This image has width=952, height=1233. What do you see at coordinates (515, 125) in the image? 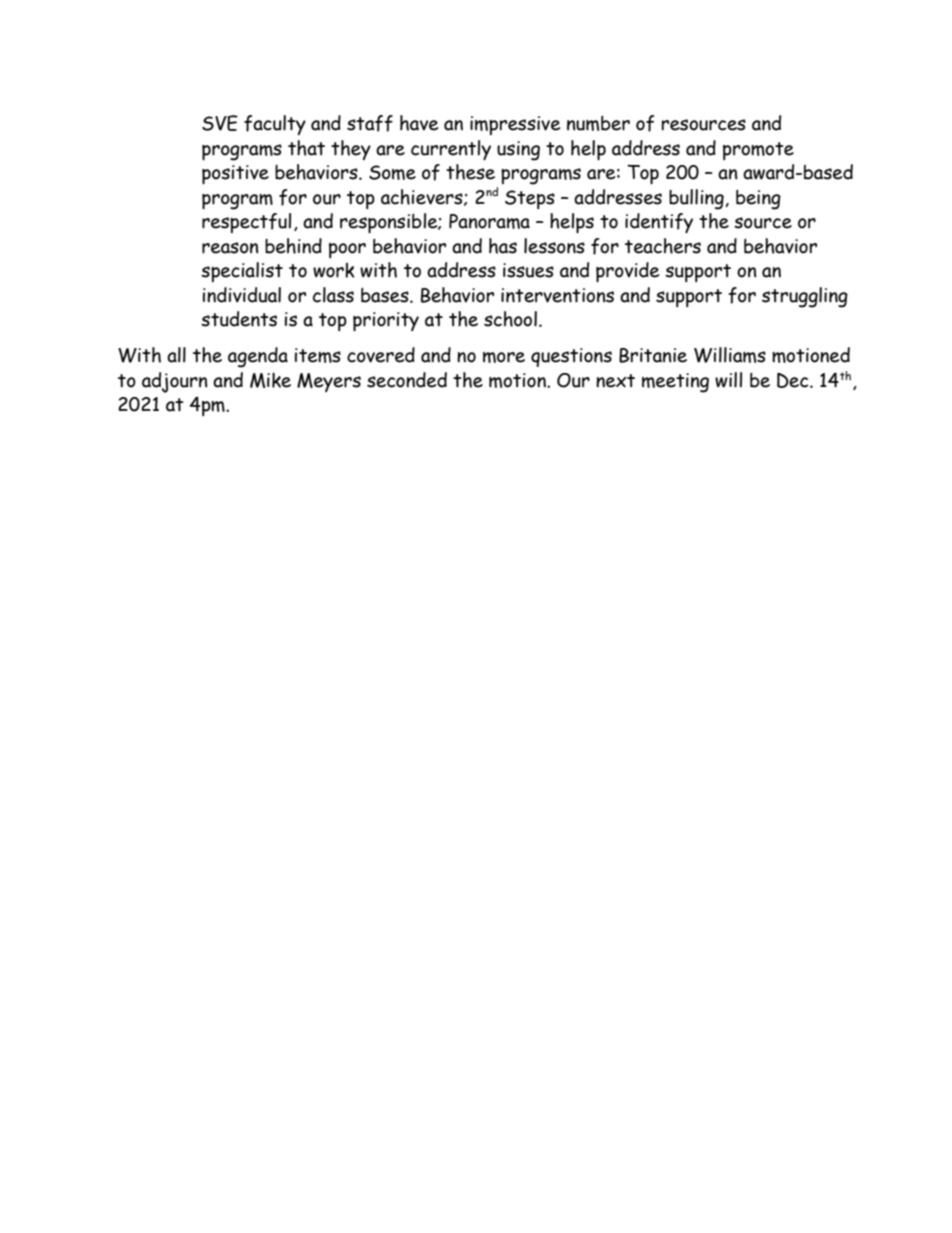
I see `impressive` at bounding box center [515, 125].
